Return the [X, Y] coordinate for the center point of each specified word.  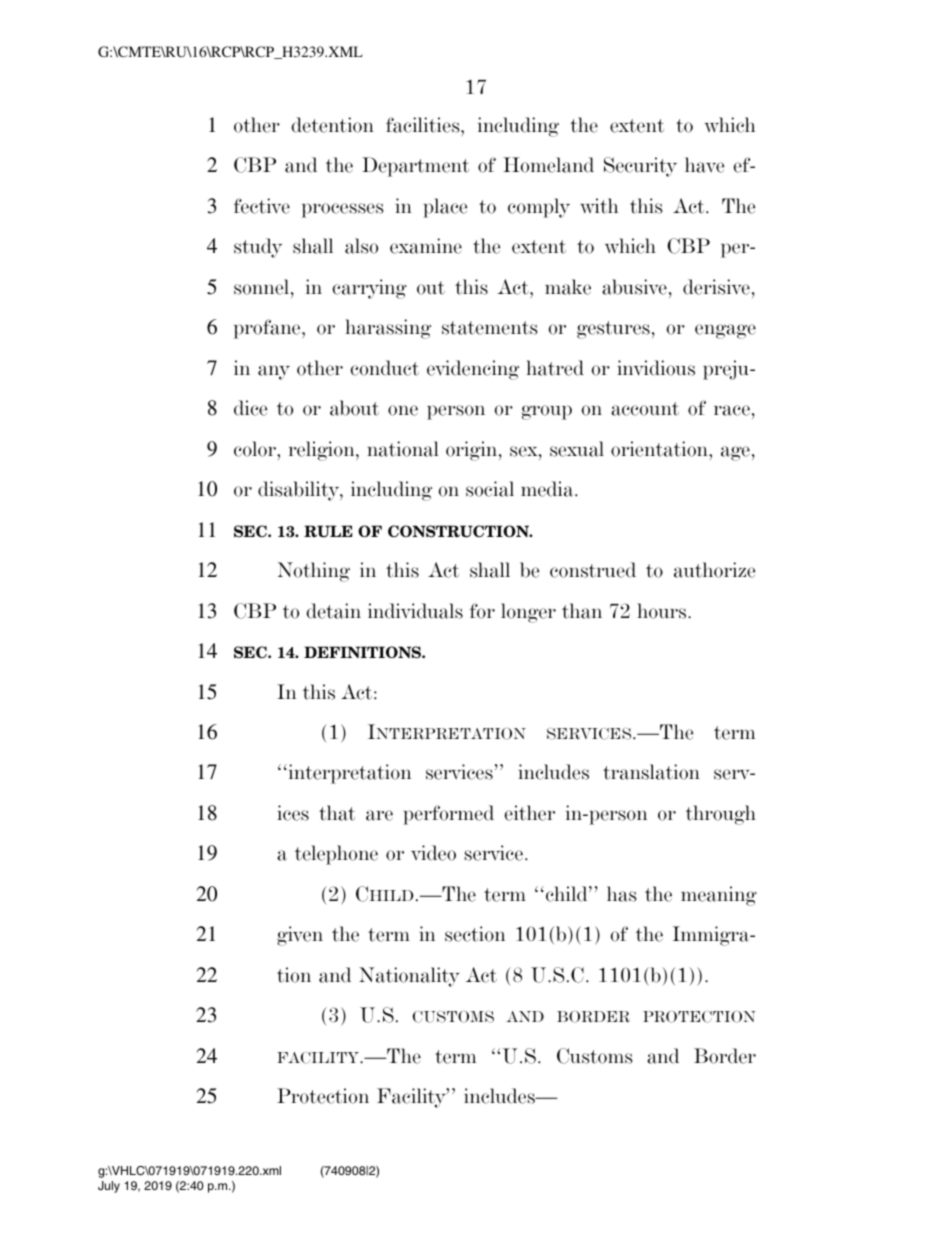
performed [448, 815]
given [300, 936]
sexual [577, 449]
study [258, 248]
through [721, 815]
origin [473, 451]
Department [415, 167]
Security [640, 167]
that [337, 813]
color [256, 449]
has [621, 894]
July [109, 1187]
